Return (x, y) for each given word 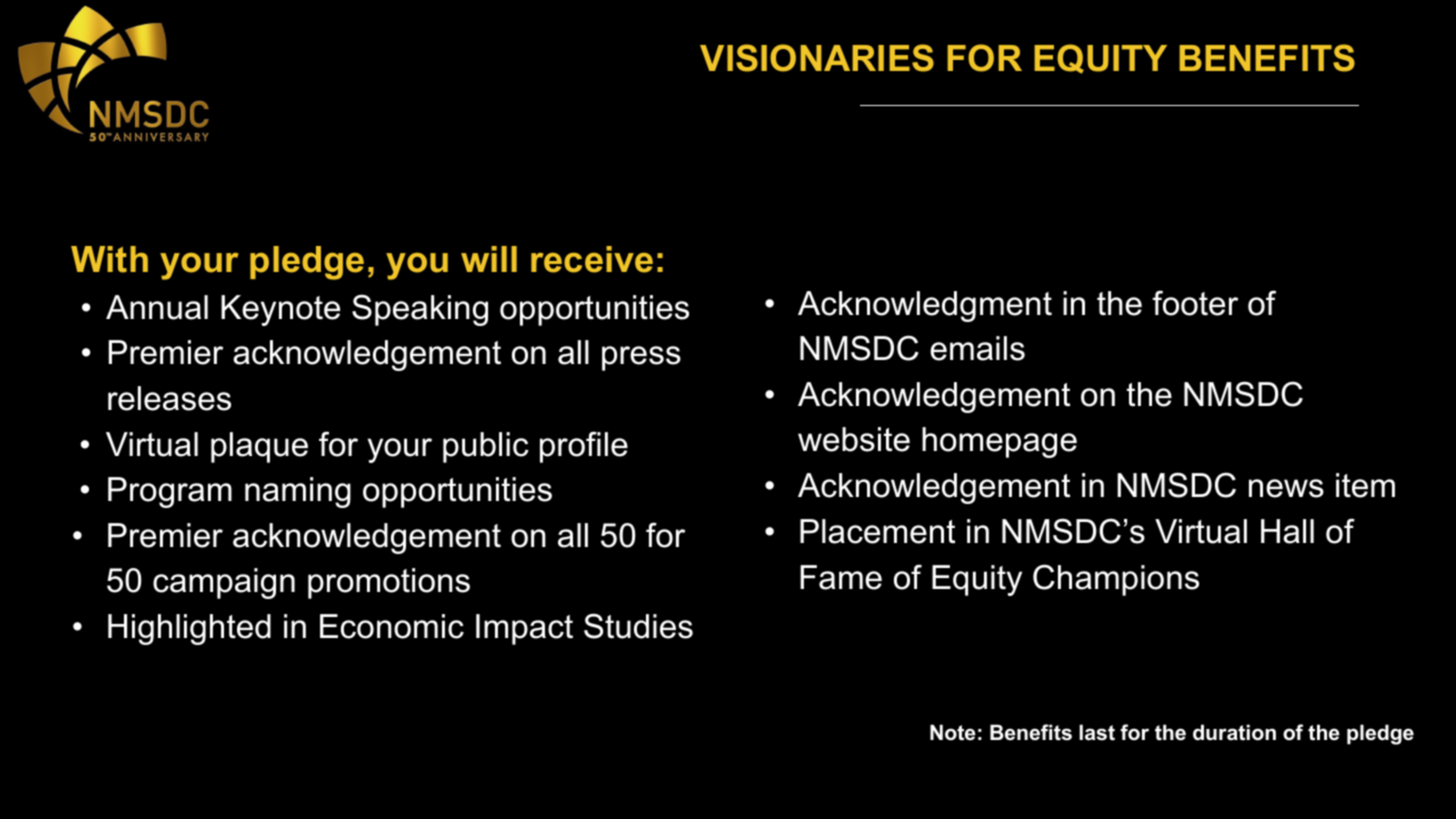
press (641, 358)
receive (592, 259)
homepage (999, 442)
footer (1195, 303)
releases (169, 398)
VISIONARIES (817, 58)
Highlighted (189, 629)
